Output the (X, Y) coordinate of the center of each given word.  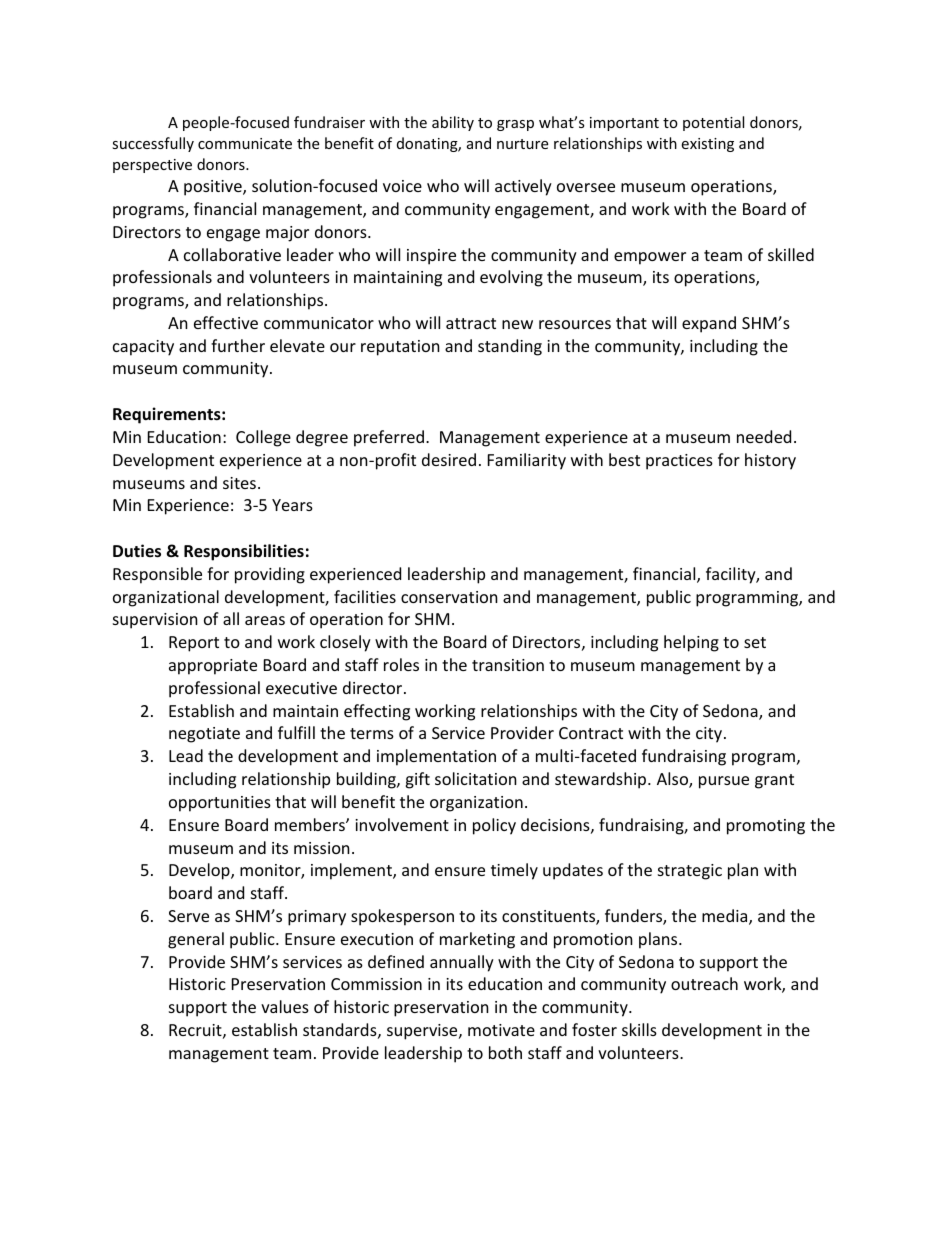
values (285, 1006)
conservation (449, 597)
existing (707, 145)
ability (453, 123)
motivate (501, 1030)
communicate (245, 143)
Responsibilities (244, 552)
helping (691, 643)
